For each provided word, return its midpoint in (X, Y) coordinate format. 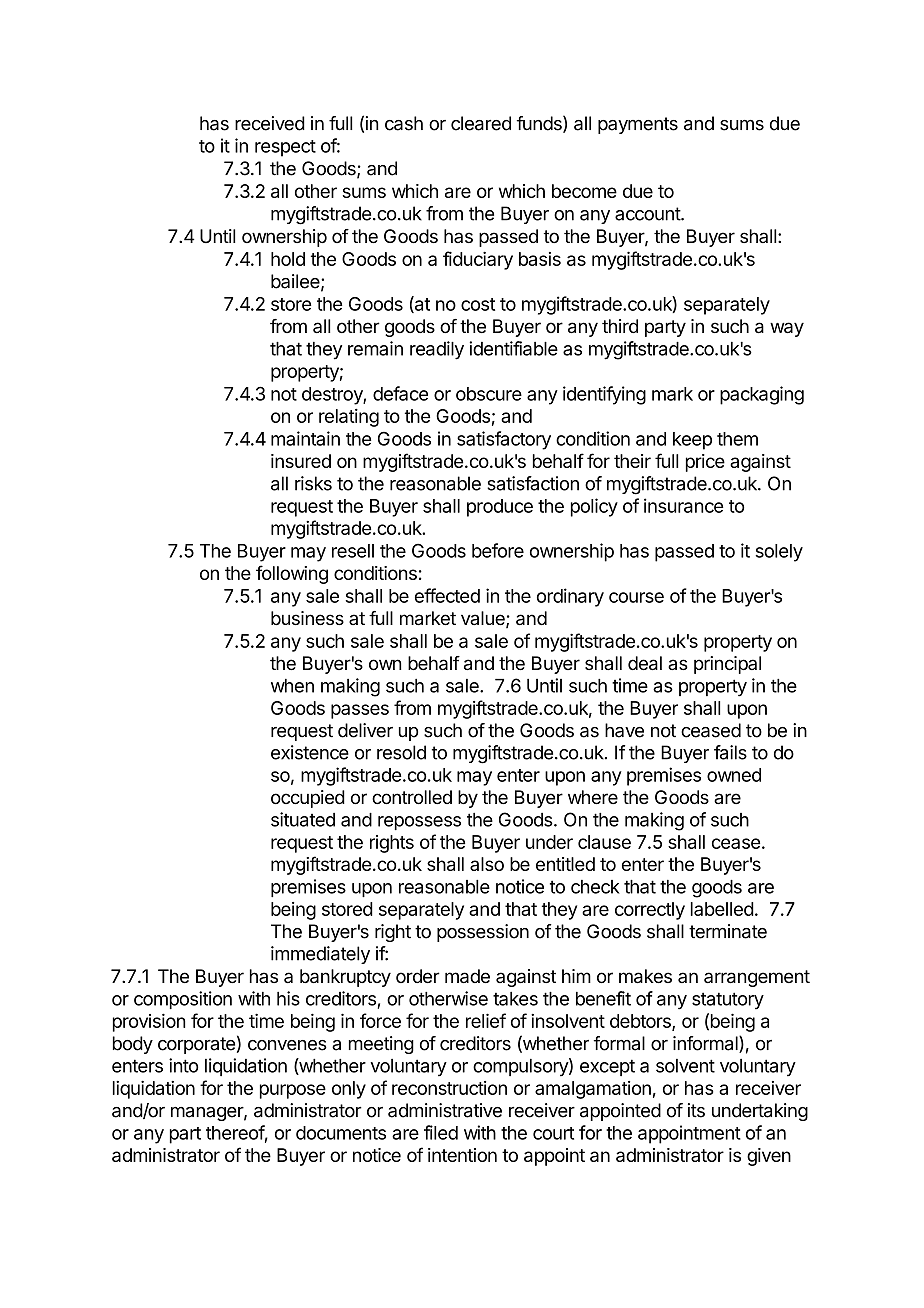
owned (734, 775)
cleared (481, 123)
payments (638, 125)
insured (301, 461)
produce (500, 508)
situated (303, 819)
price (705, 463)
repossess (419, 823)
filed (441, 1132)
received (270, 123)
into (184, 1065)
